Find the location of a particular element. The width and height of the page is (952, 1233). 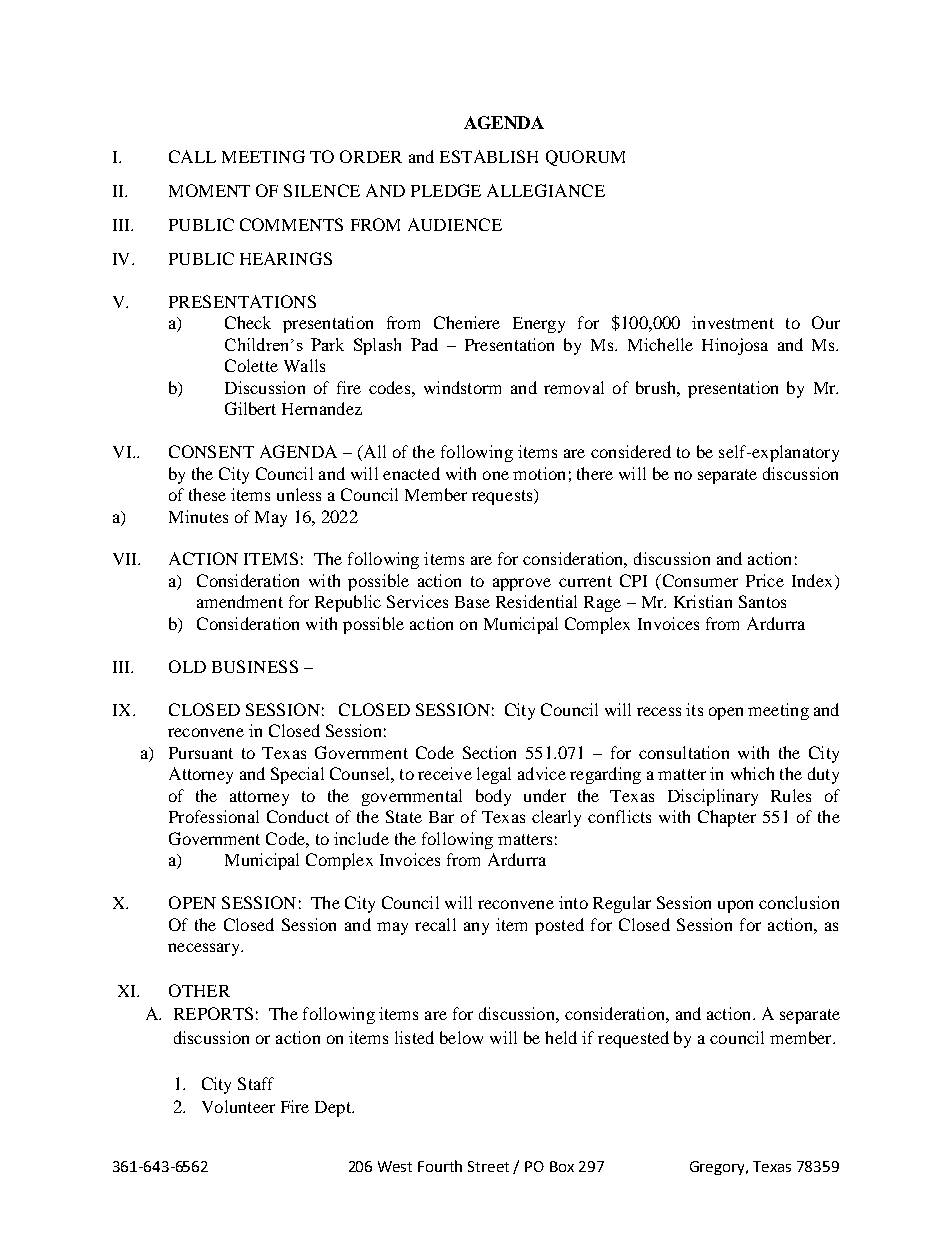

QUORUM is located at coordinates (585, 158).
